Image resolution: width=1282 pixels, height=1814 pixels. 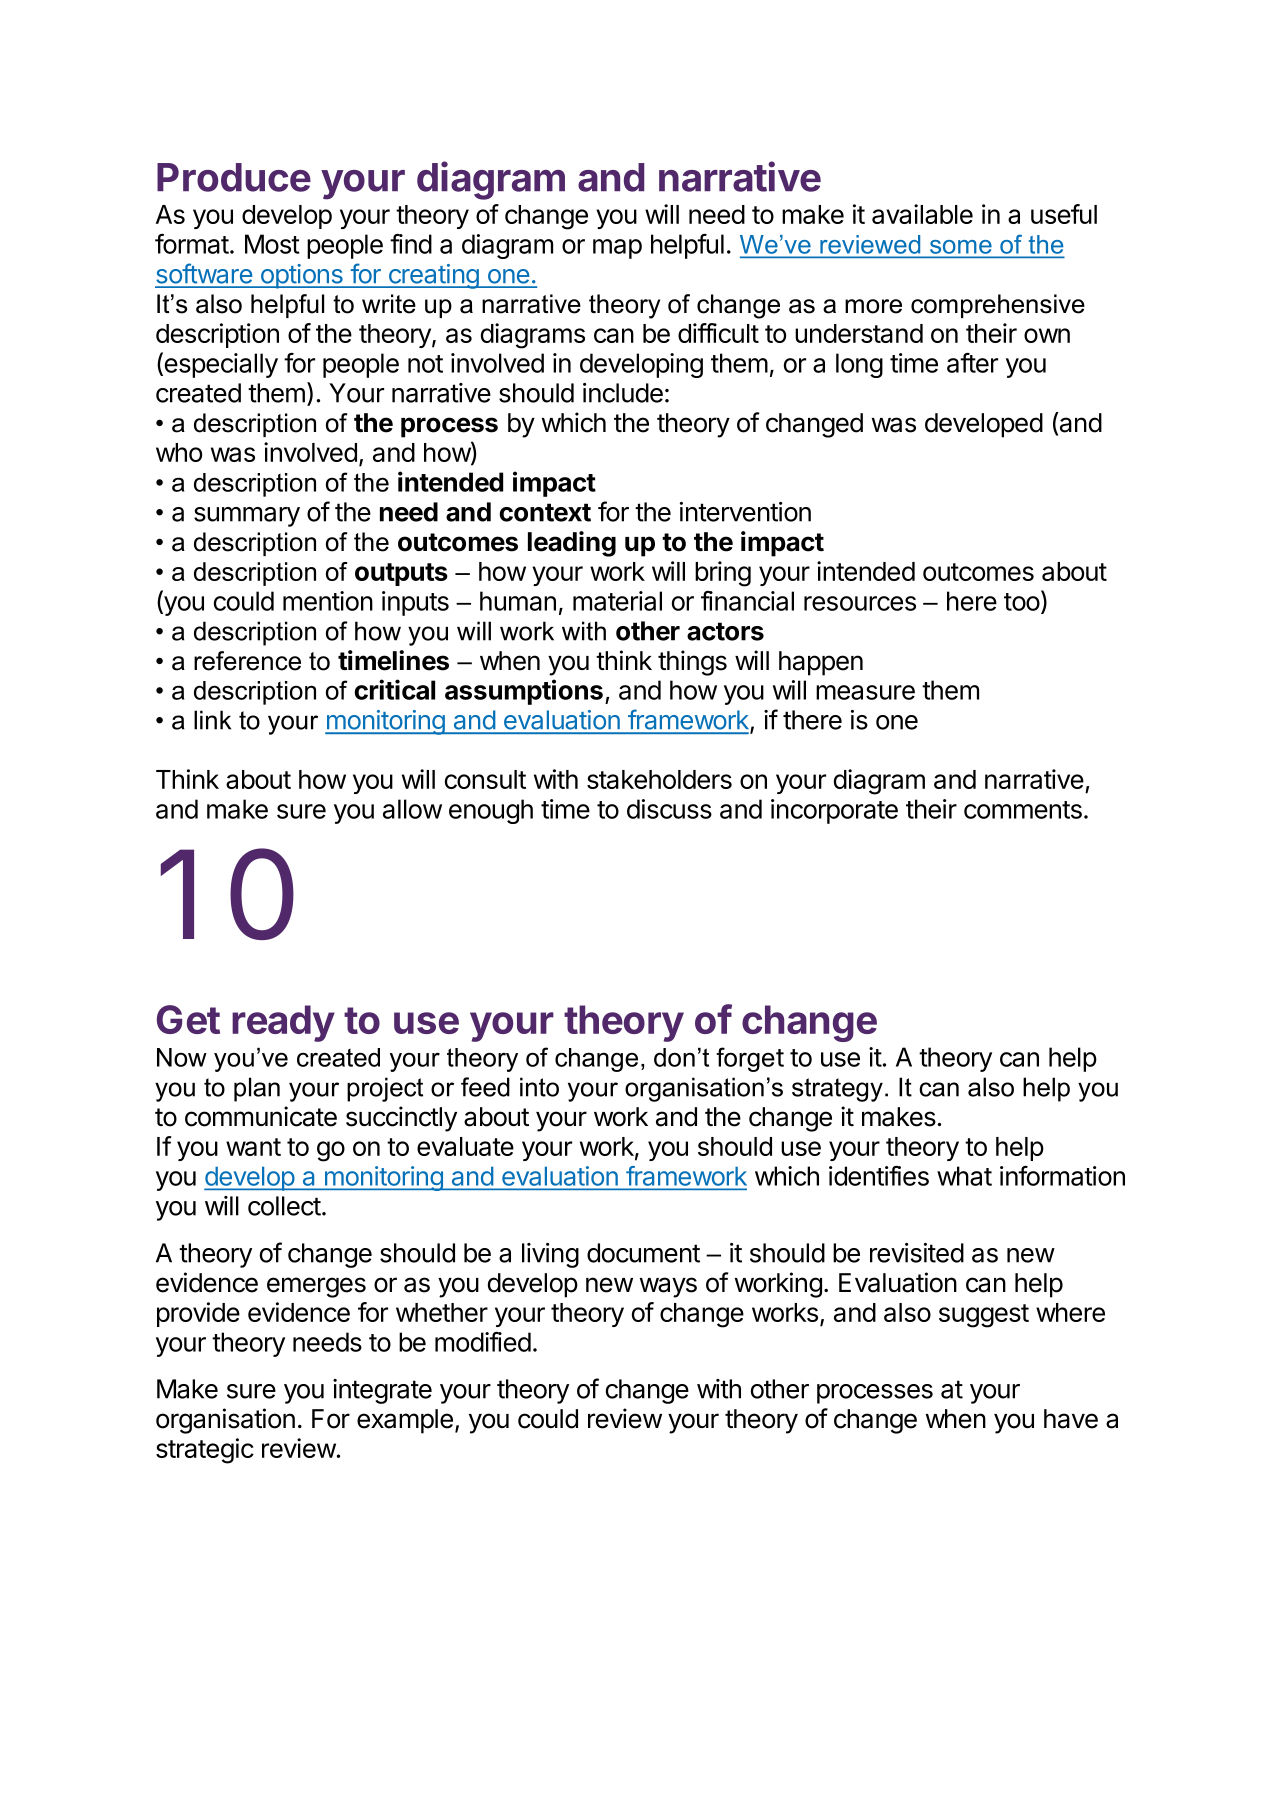 I want to click on discuss, so click(x=669, y=809).
